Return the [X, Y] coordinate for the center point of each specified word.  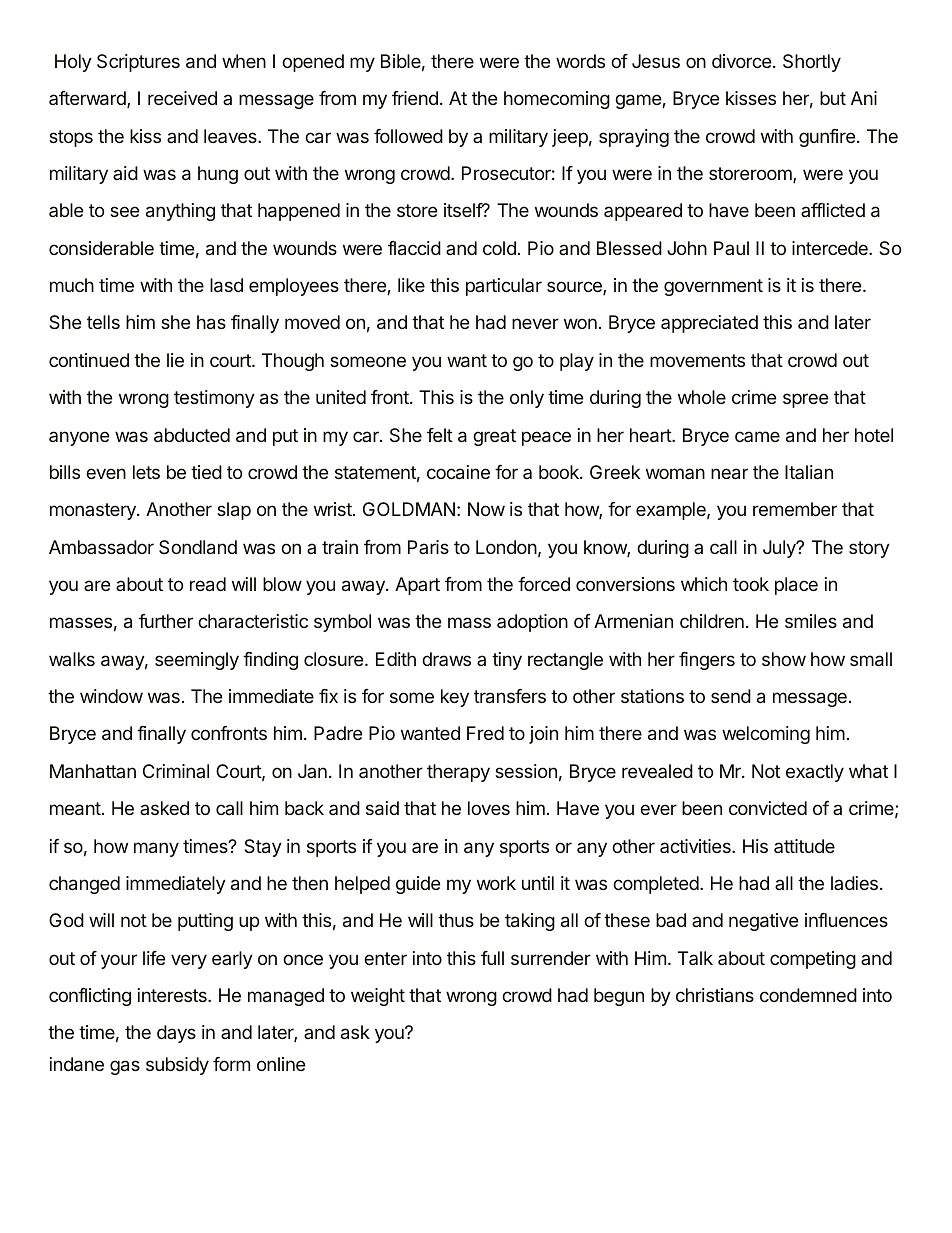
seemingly [197, 661]
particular [504, 287]
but [833, 98]
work [496, 883]
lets [146, 472]
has [211, 322]
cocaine [458, 472]
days [176, 1034]
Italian [809, 472]
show [784, 659]
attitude [804, 846]
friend [415, 98]
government [713, 287]
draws [446, 659]
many [156, 849]
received [182, 98]
